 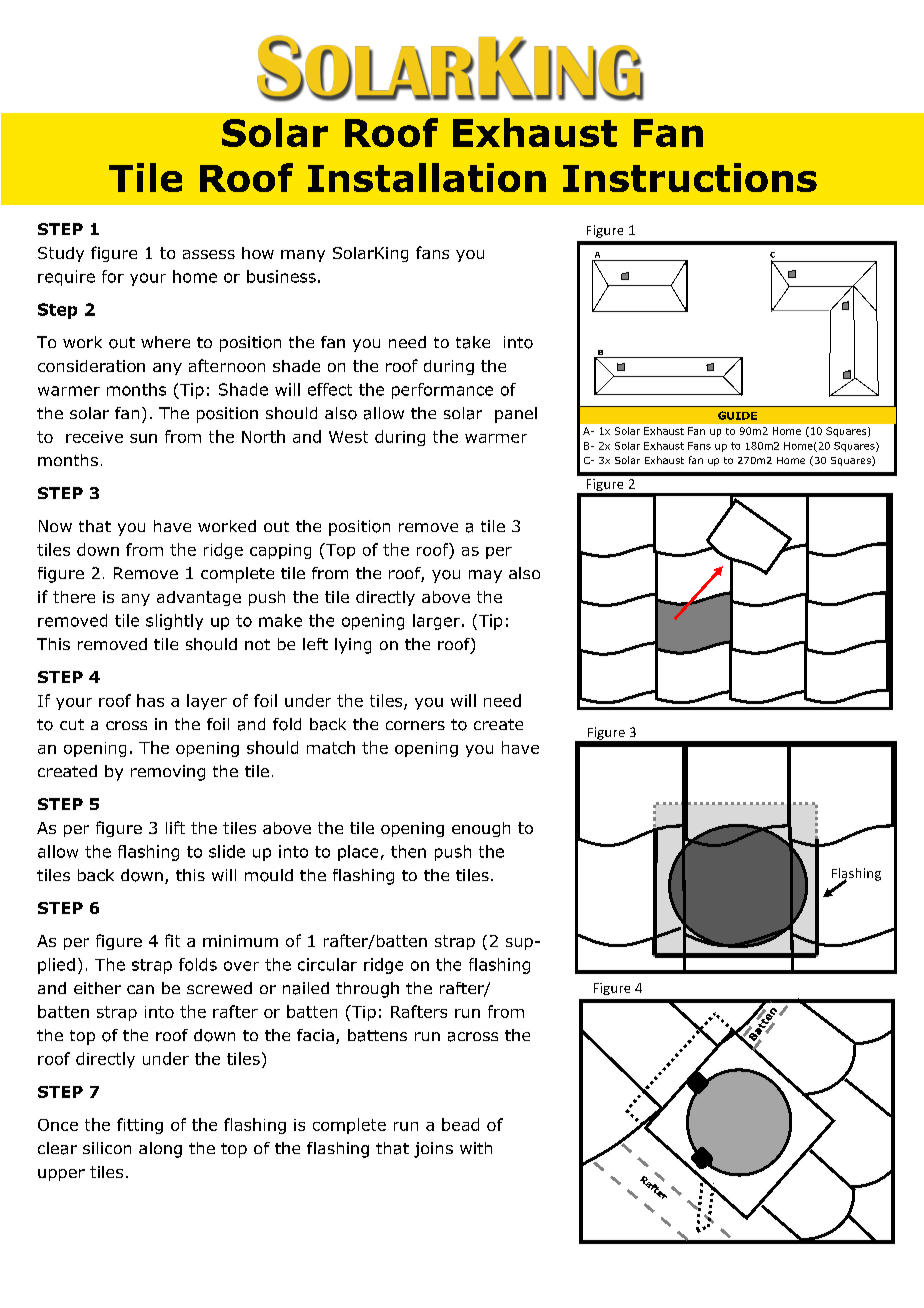 I want to click on through, so click(x=367, y=990).
